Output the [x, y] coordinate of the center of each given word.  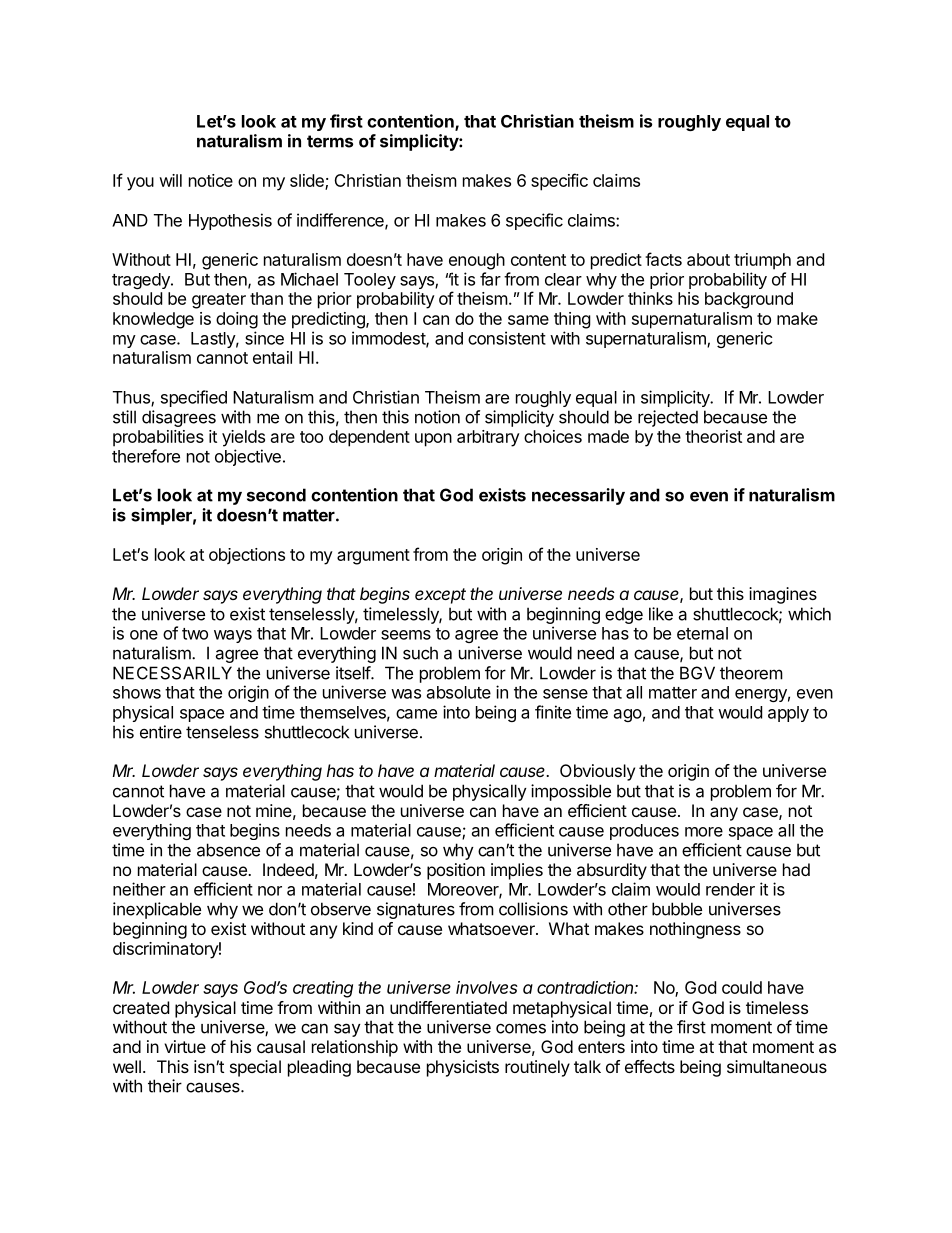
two [195, 634]
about [708, 259]
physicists [463, 1068]
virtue [185, 1046]
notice [211, 180]
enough [477, 261]
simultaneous [777, 1066]
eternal [702, 633]
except [440, 596]
